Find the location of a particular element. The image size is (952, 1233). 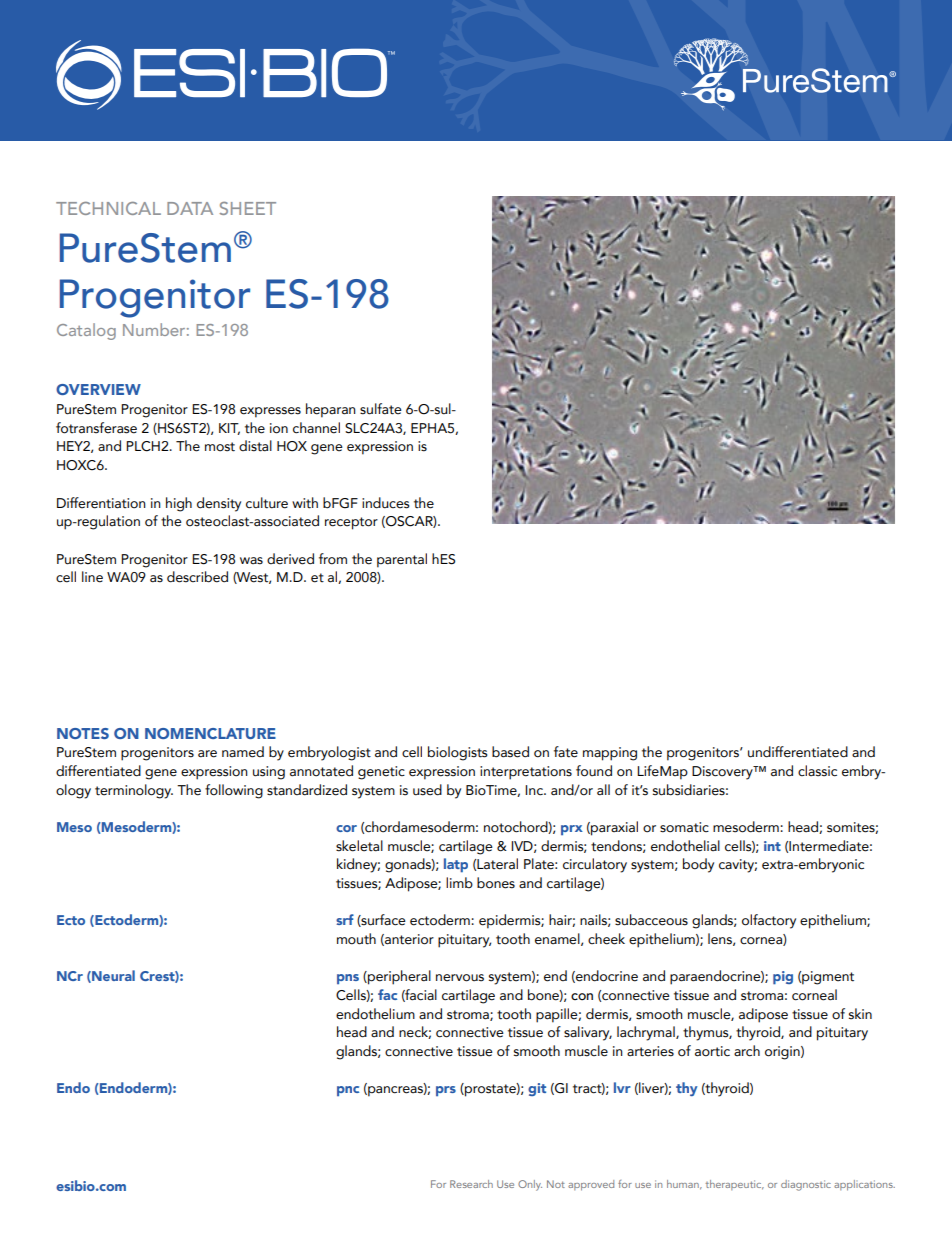

olfactory is located at coordinates (769, 921).
